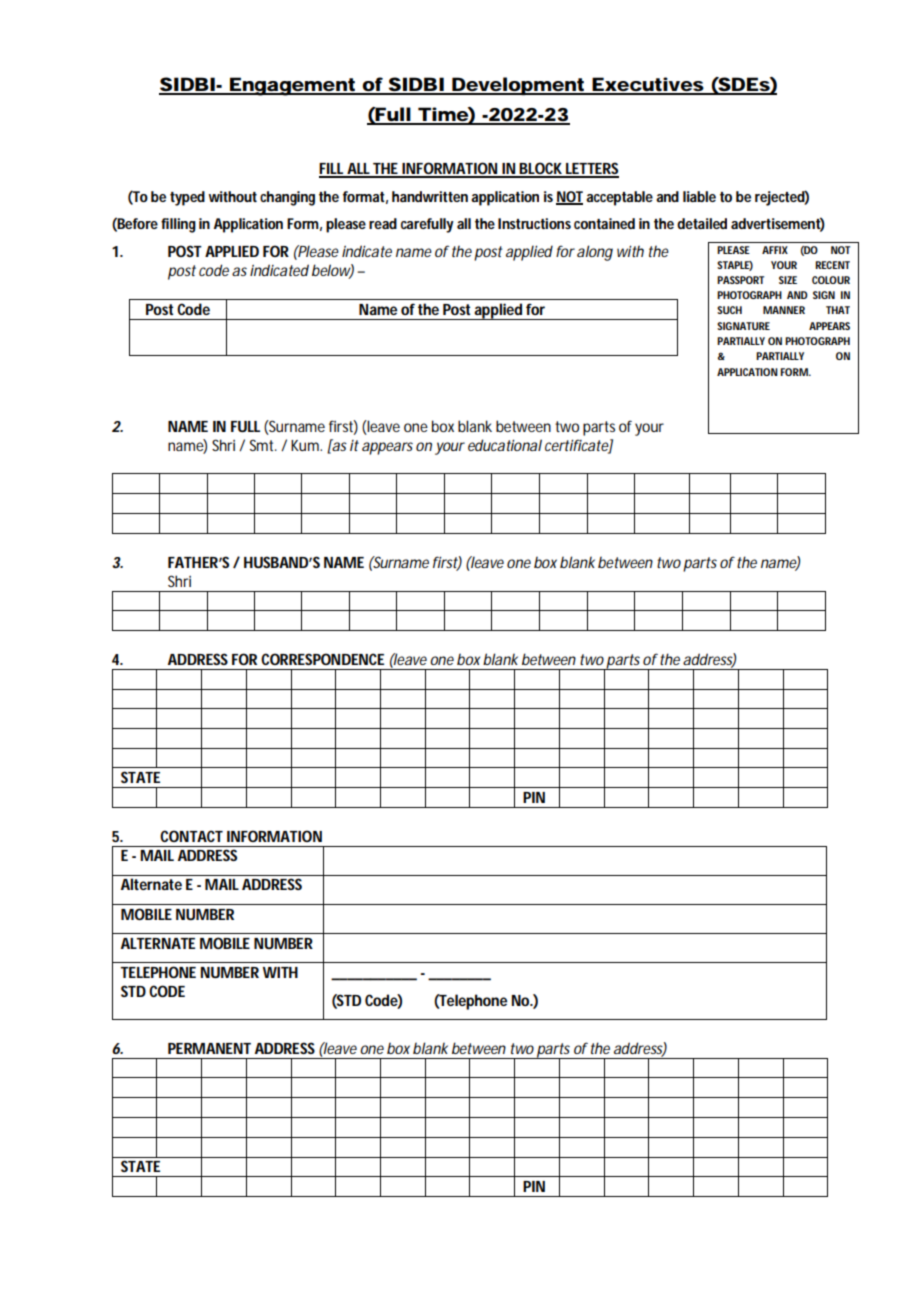 Image resolution: width=924 pixels, height=1308 pixels. What do you see at coordinates (209, 1048) in the document?
I see `PERMANENT` at bounding box center [209, 1048].
